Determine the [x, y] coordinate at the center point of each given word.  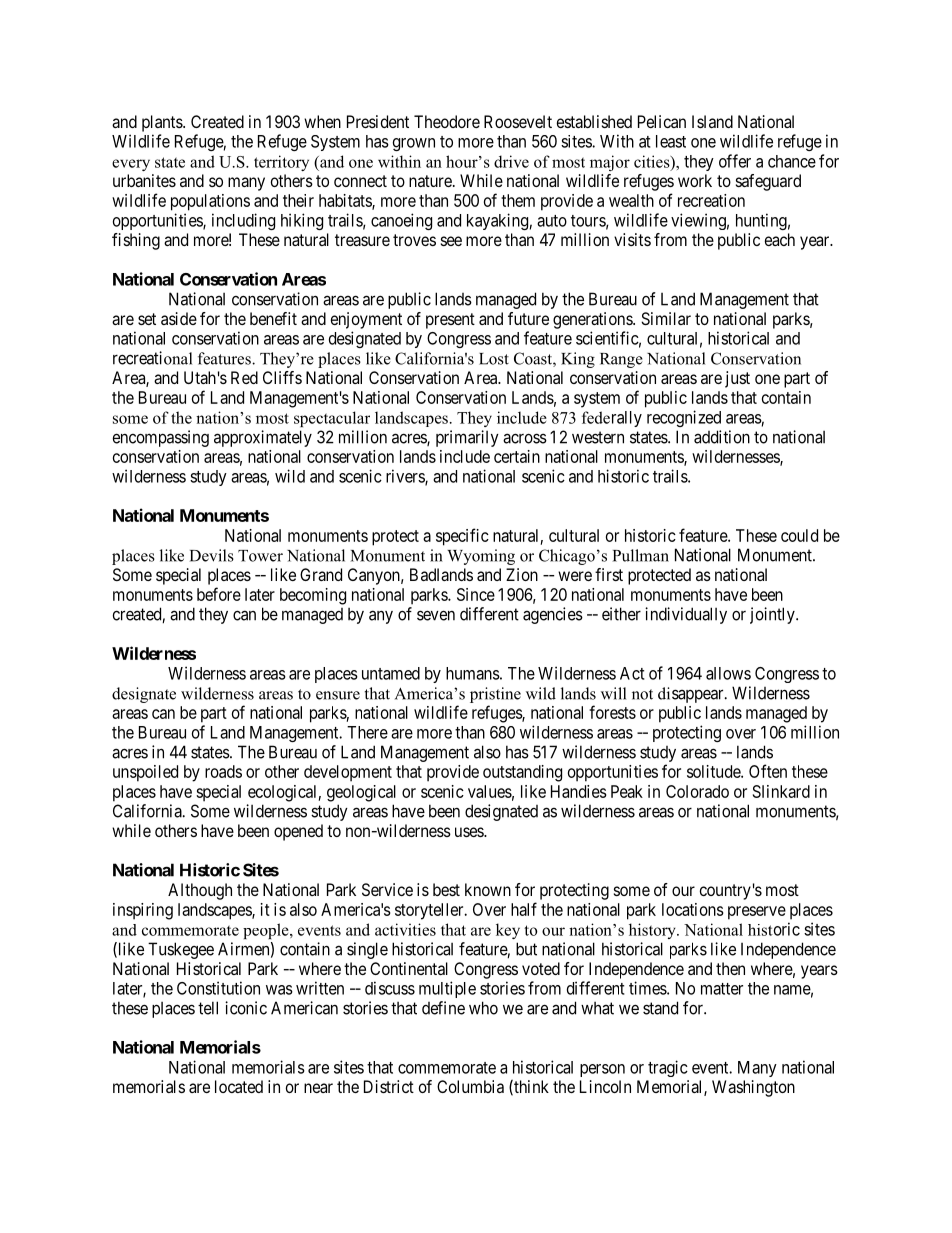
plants [163, 123]
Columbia [470, 1086]
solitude [714, 771]
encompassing [161, 438]
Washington [753, 1088]
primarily [467, 438]
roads [223, 771]
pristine [495, 695]
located [239, 1086]
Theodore [447, 121]
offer [735, 161]
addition [722, 437]
